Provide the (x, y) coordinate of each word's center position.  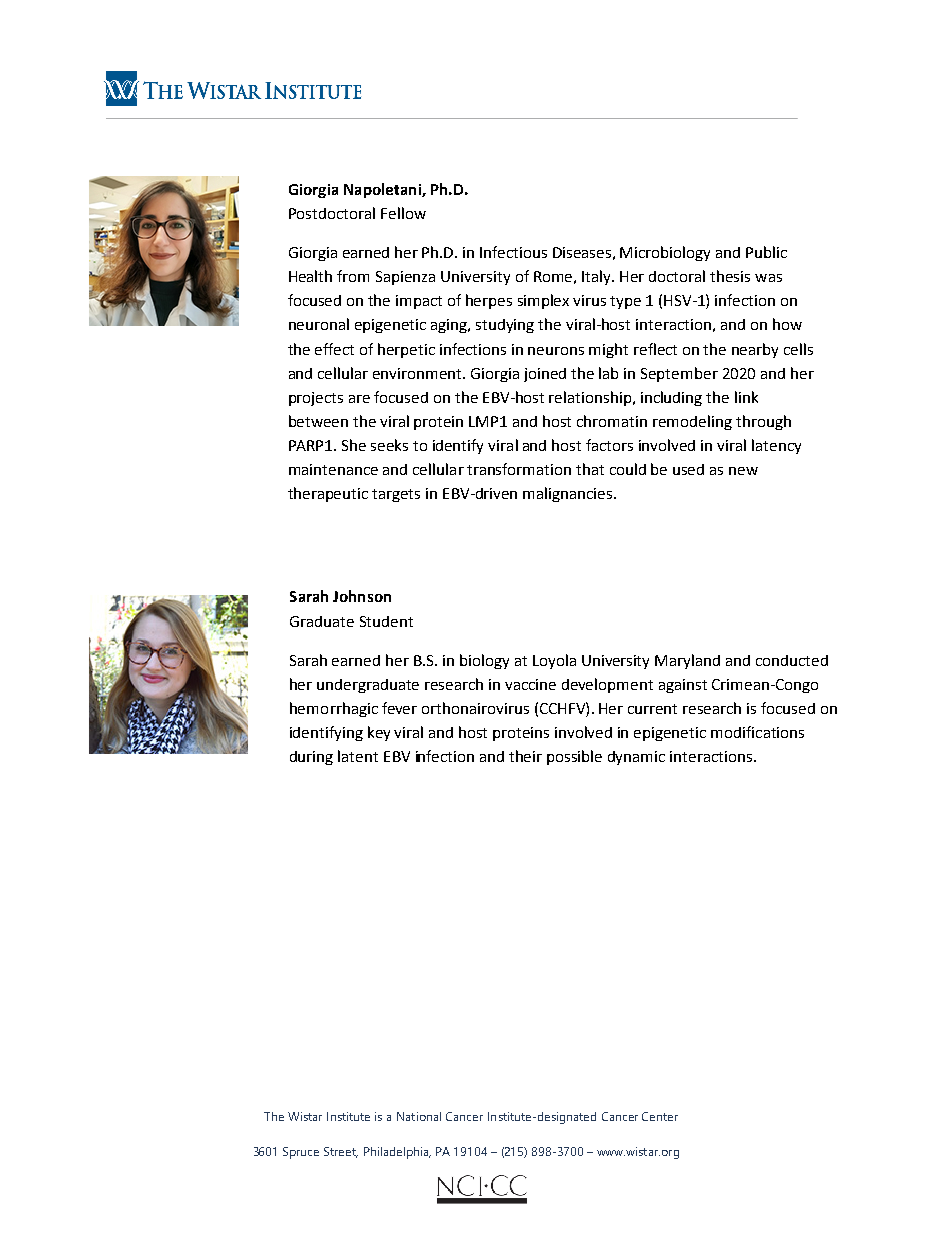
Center (660, 1116)
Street (341, 1152)
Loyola (554, 661)
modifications (757, 732)
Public (766, 252)
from (353, 276)
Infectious (513, 252)
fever (399, 708)
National (419, 1116)
